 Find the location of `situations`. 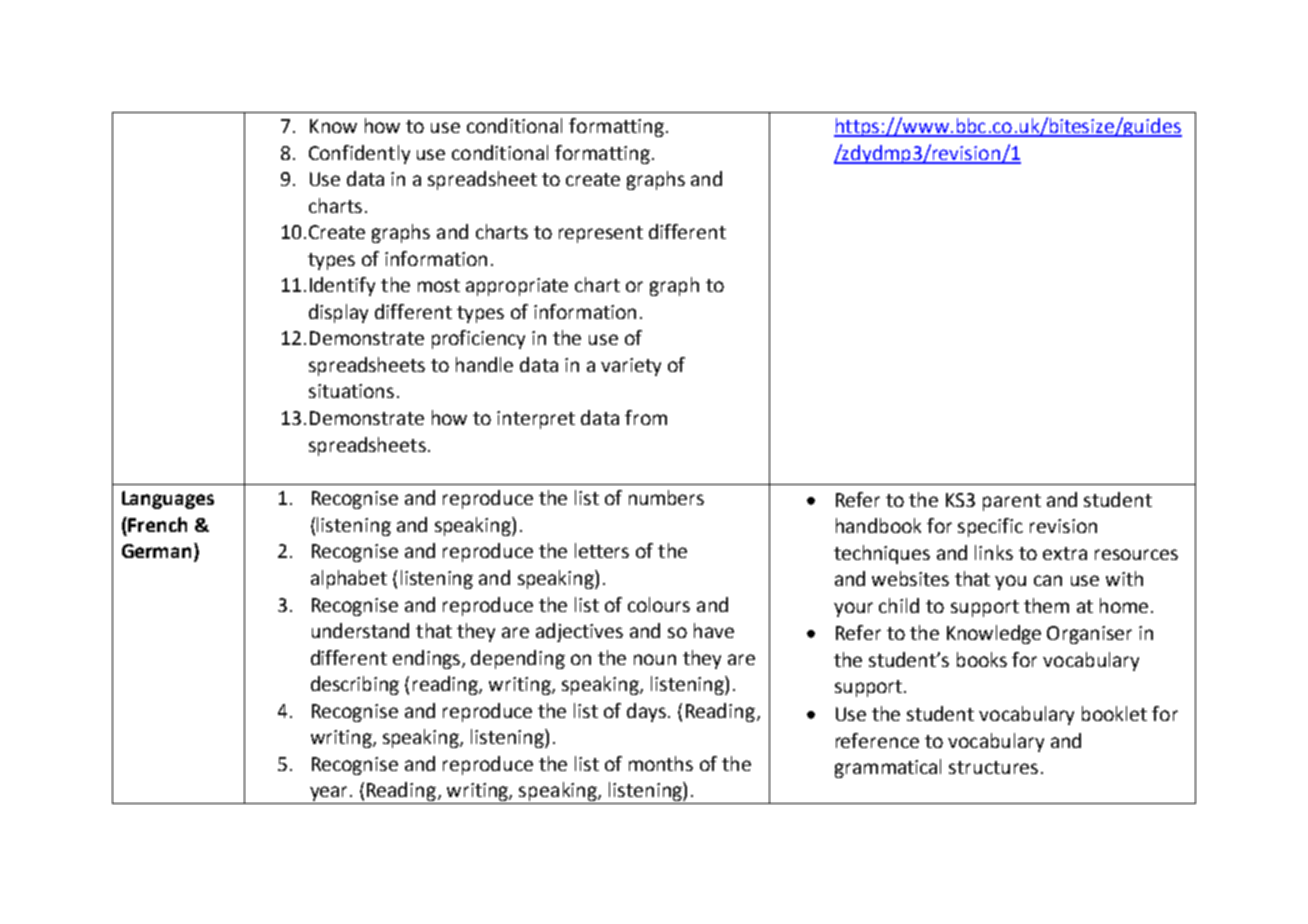

situations is located at coordinates (351, 391).
